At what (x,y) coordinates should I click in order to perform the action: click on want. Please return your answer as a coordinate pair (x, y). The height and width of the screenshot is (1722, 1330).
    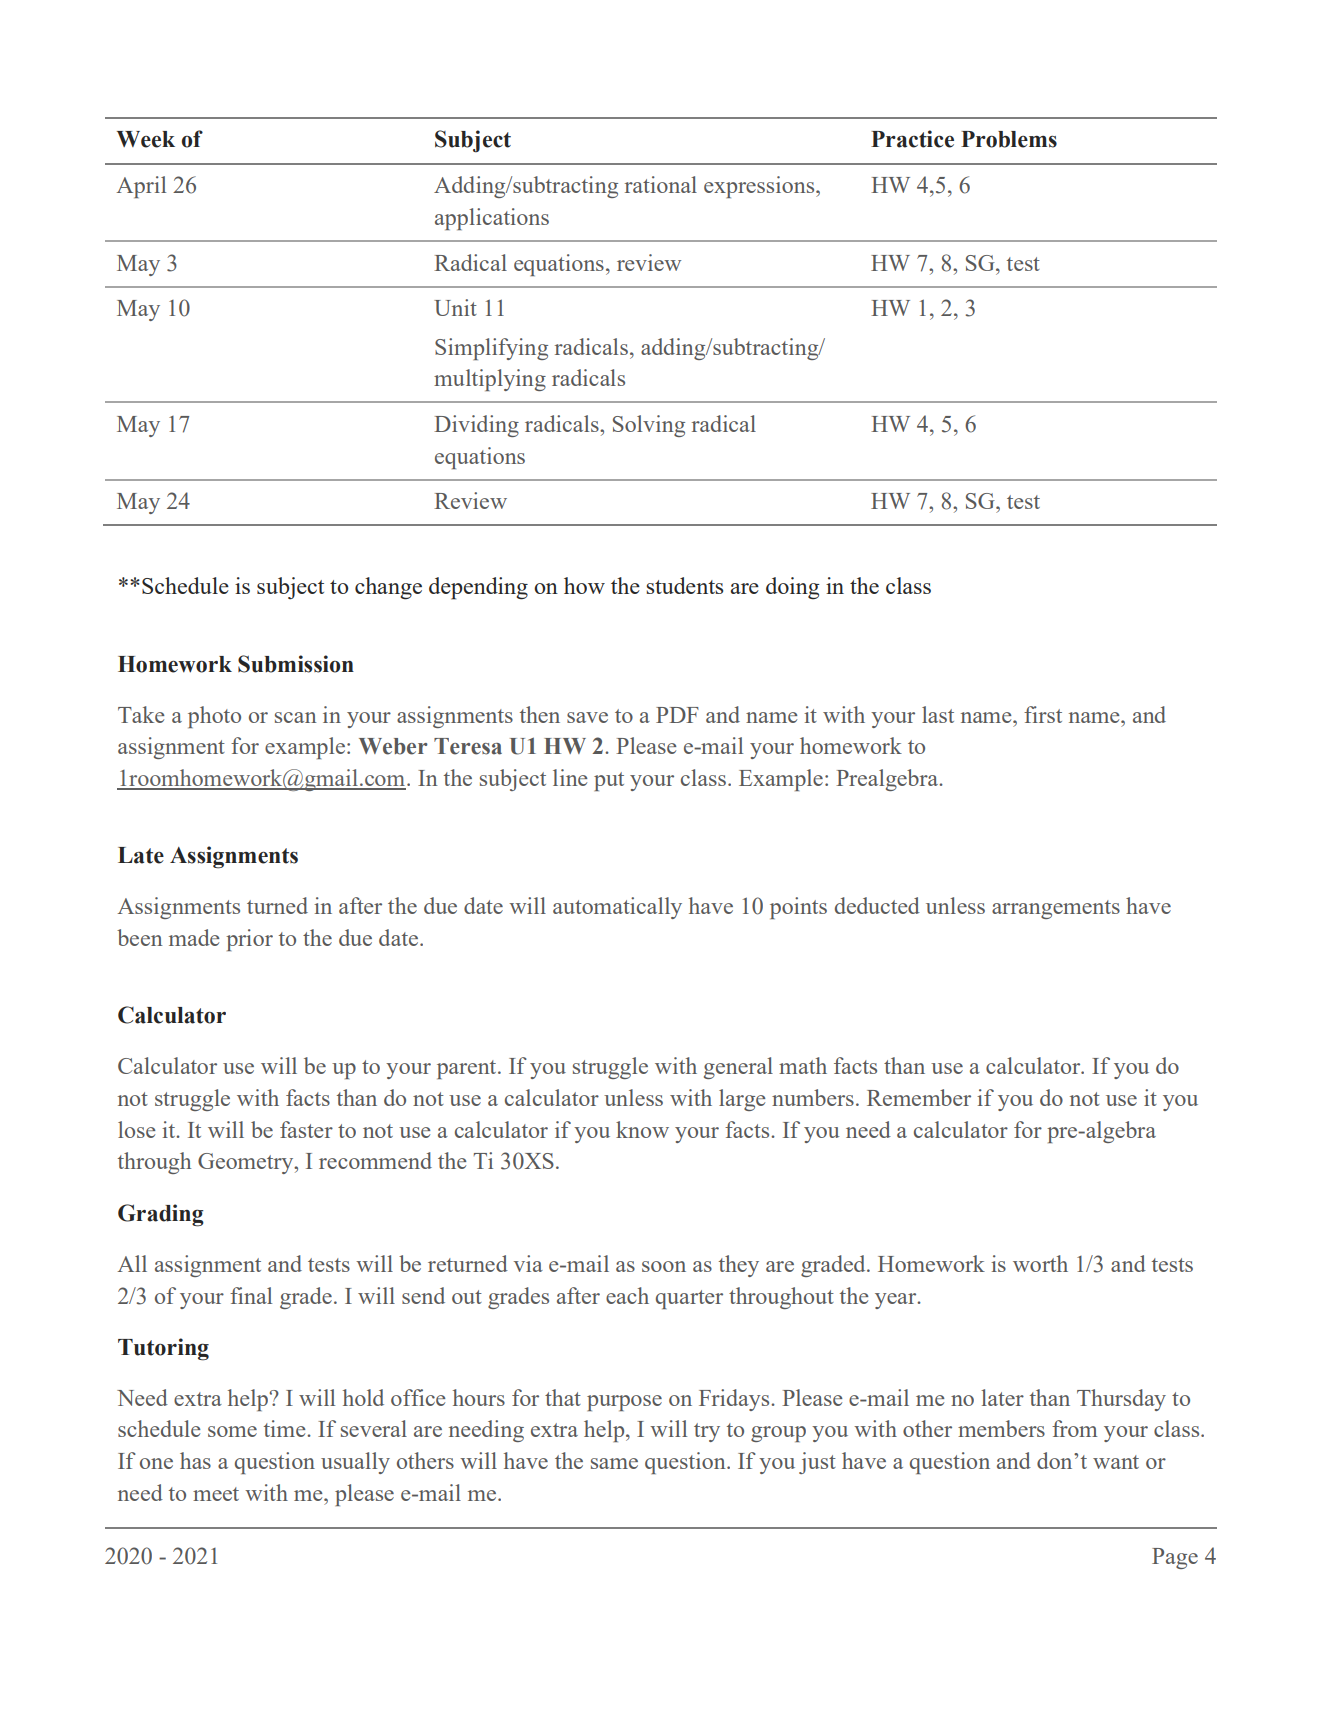
    Looking at the image, I should click on (1116, 1462).
